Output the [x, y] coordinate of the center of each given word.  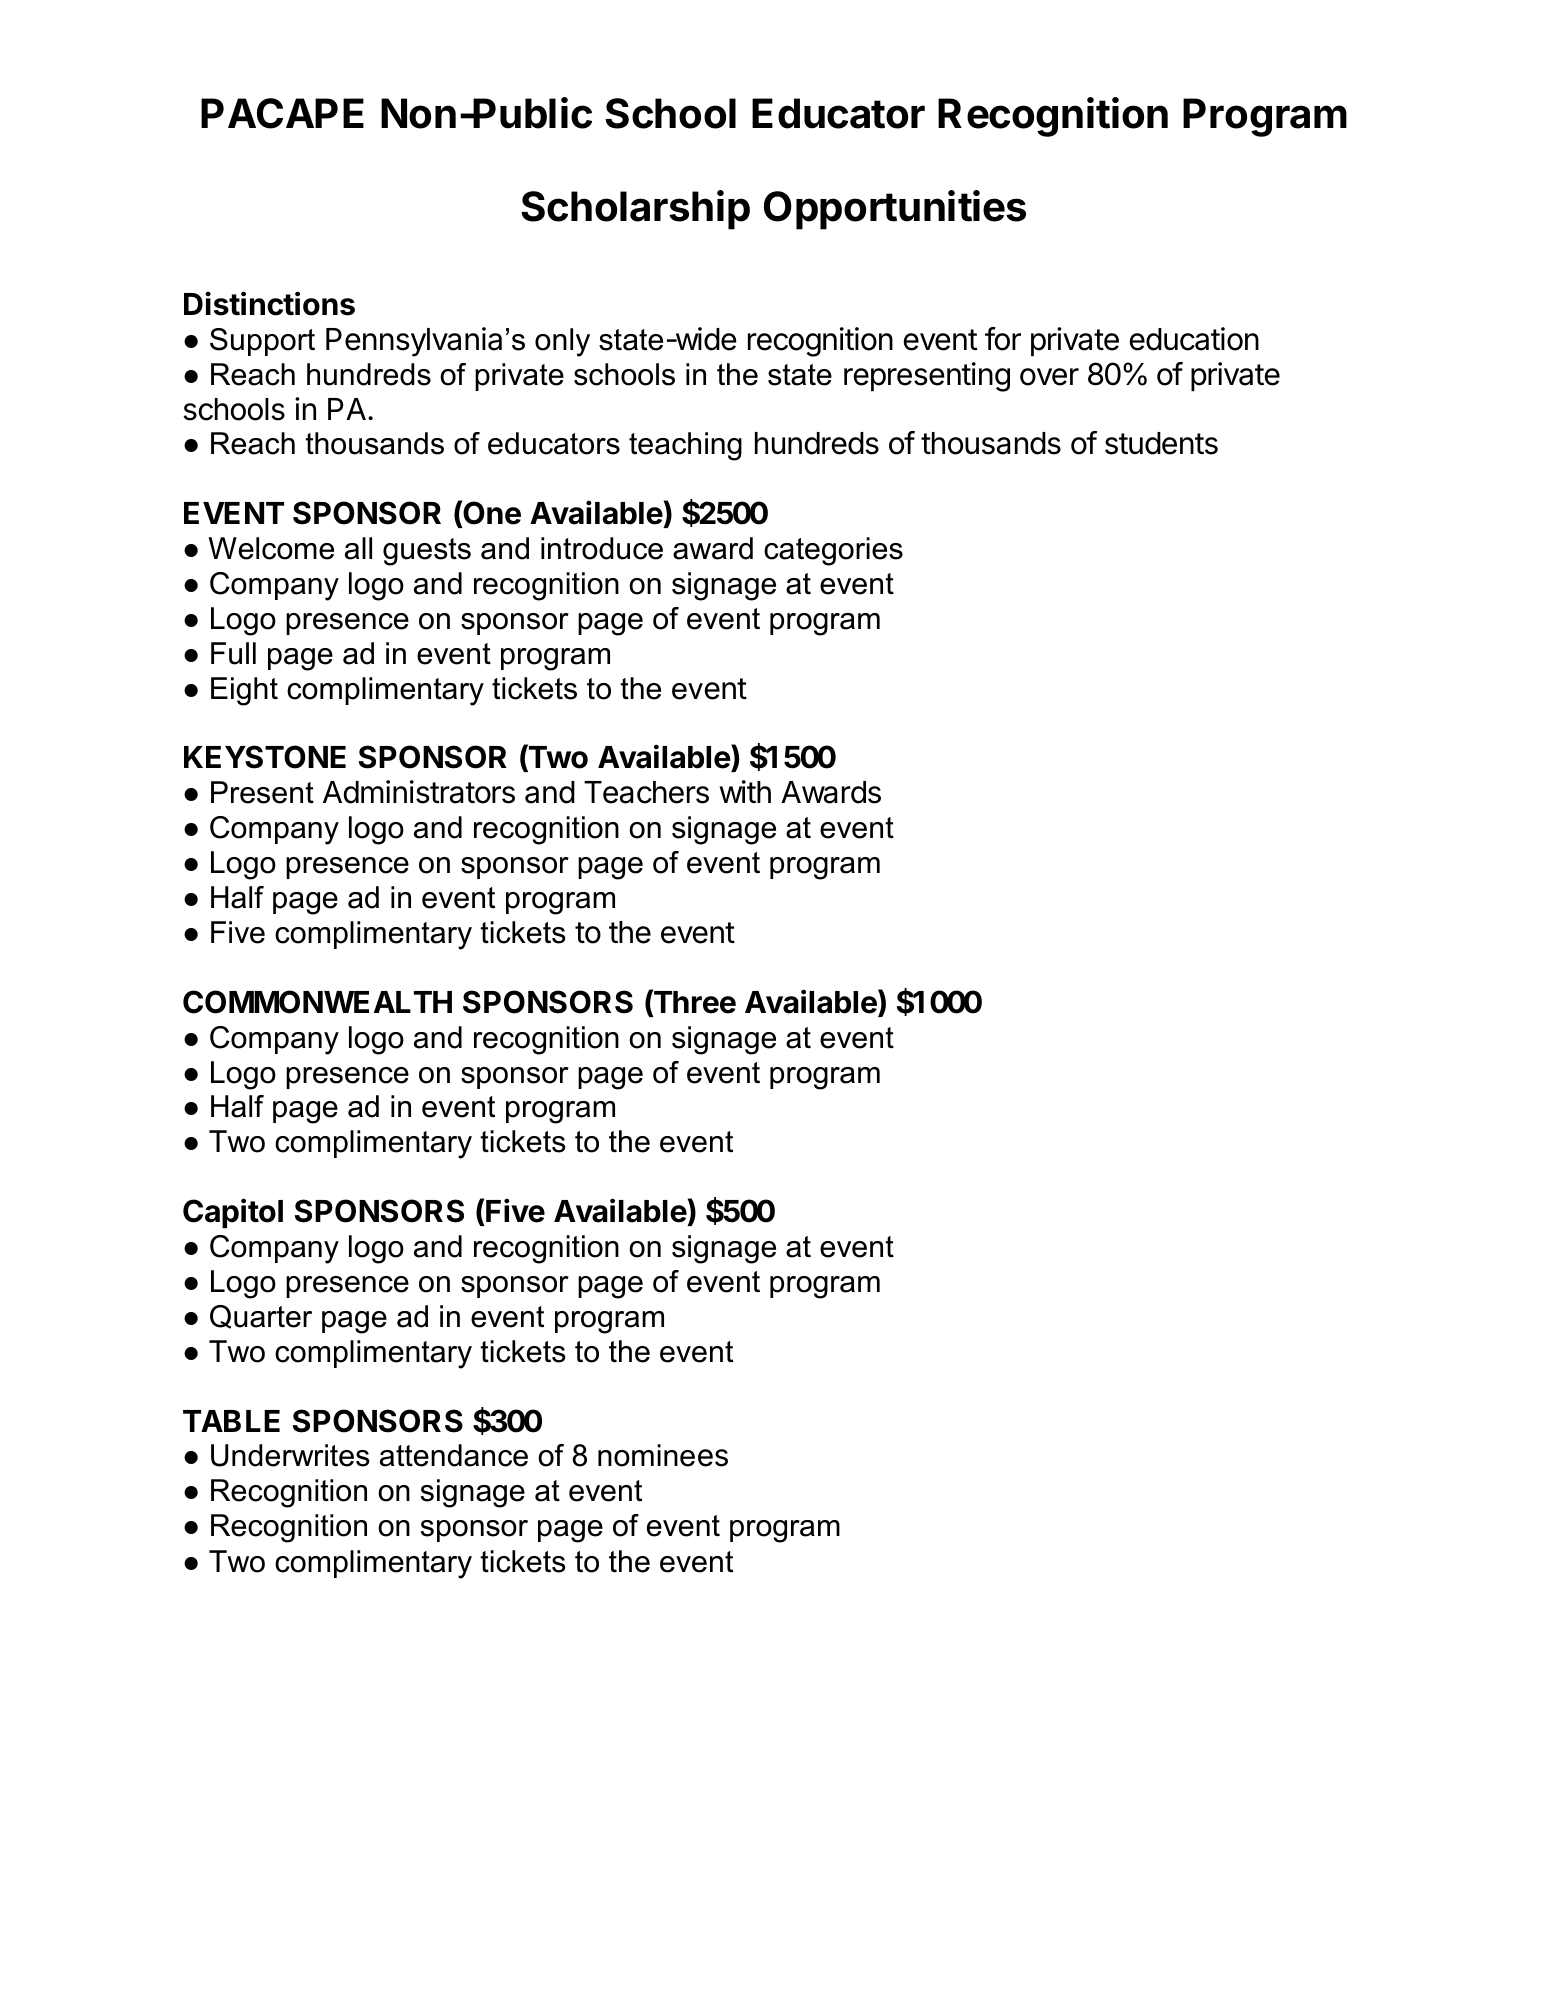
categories [833, 551]
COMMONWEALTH [317, 1002]
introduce [602, 548]
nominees [663, 1455]
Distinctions [269, 303]
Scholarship [635, 210]
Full [233, 653]
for [1003, 339]
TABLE [231, 1421]
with [745, 791]
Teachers [646, 792]
